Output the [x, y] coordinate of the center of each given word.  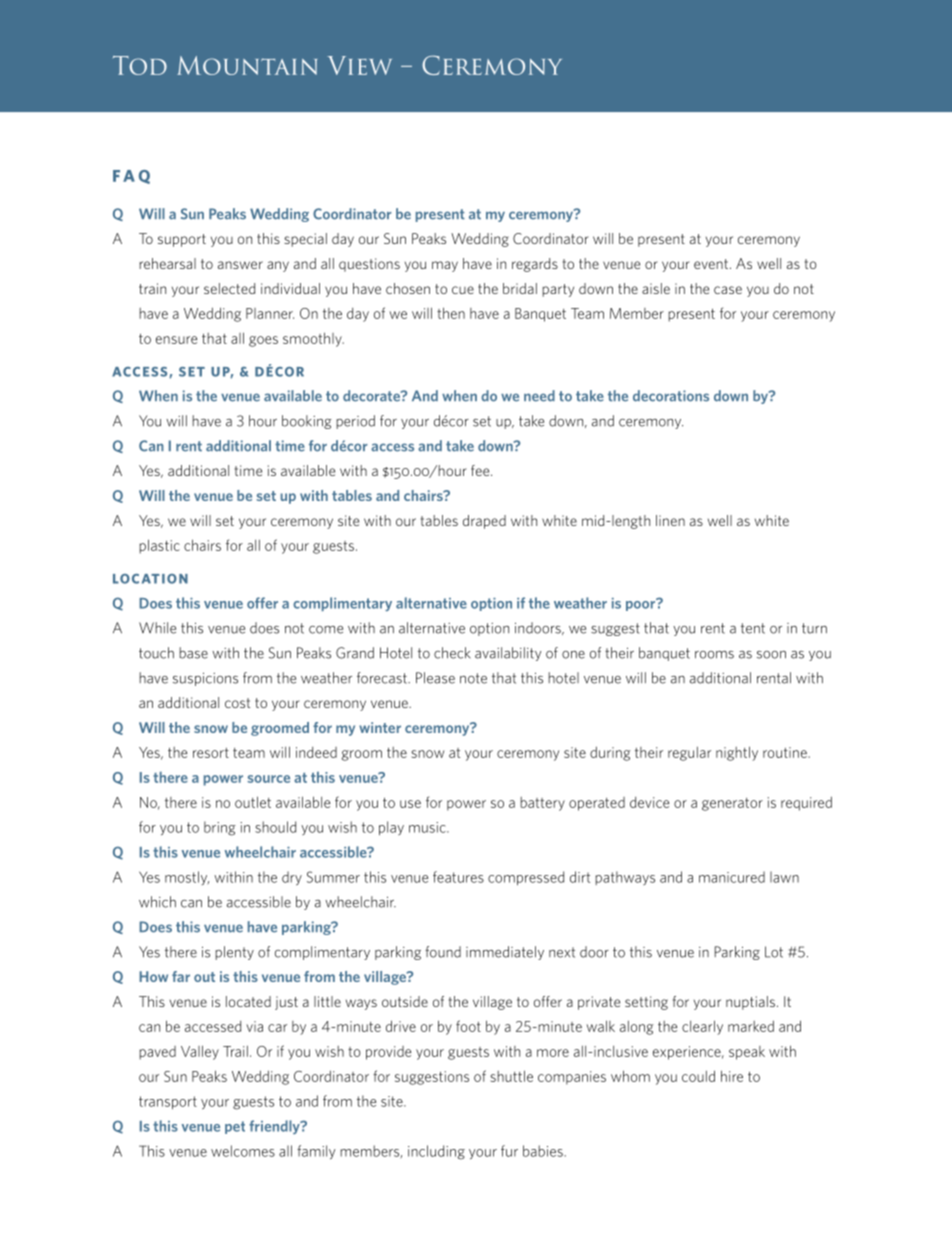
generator [732, 804]
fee [481, 470]
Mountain [247, 65]
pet [235, 1127]
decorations [671, 396]
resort [211, 753]
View [359, 65]
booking [307, 422]
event [711, 264]
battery [542, 804]
